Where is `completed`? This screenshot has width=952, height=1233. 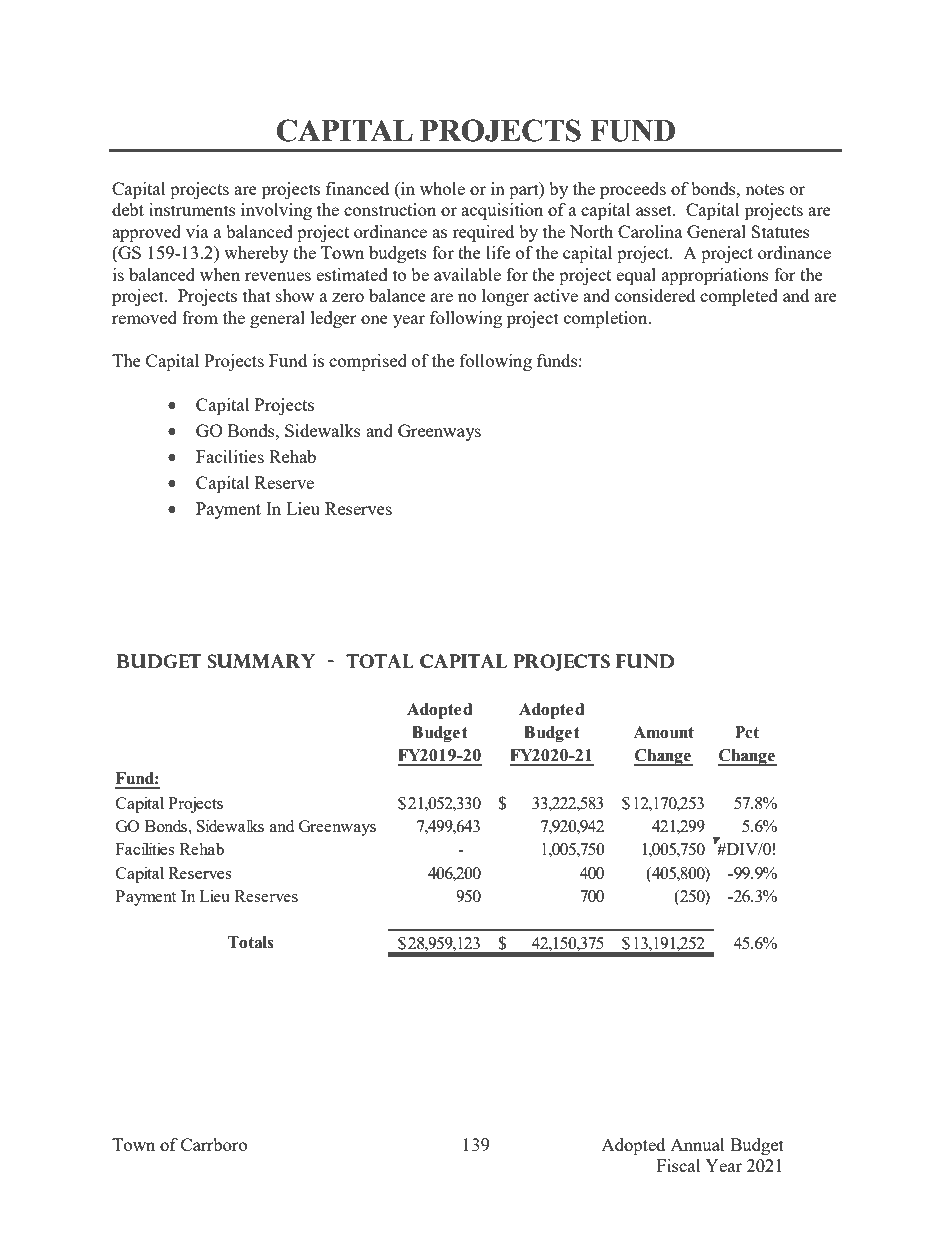
completed is located at coordinates (739, 297).
